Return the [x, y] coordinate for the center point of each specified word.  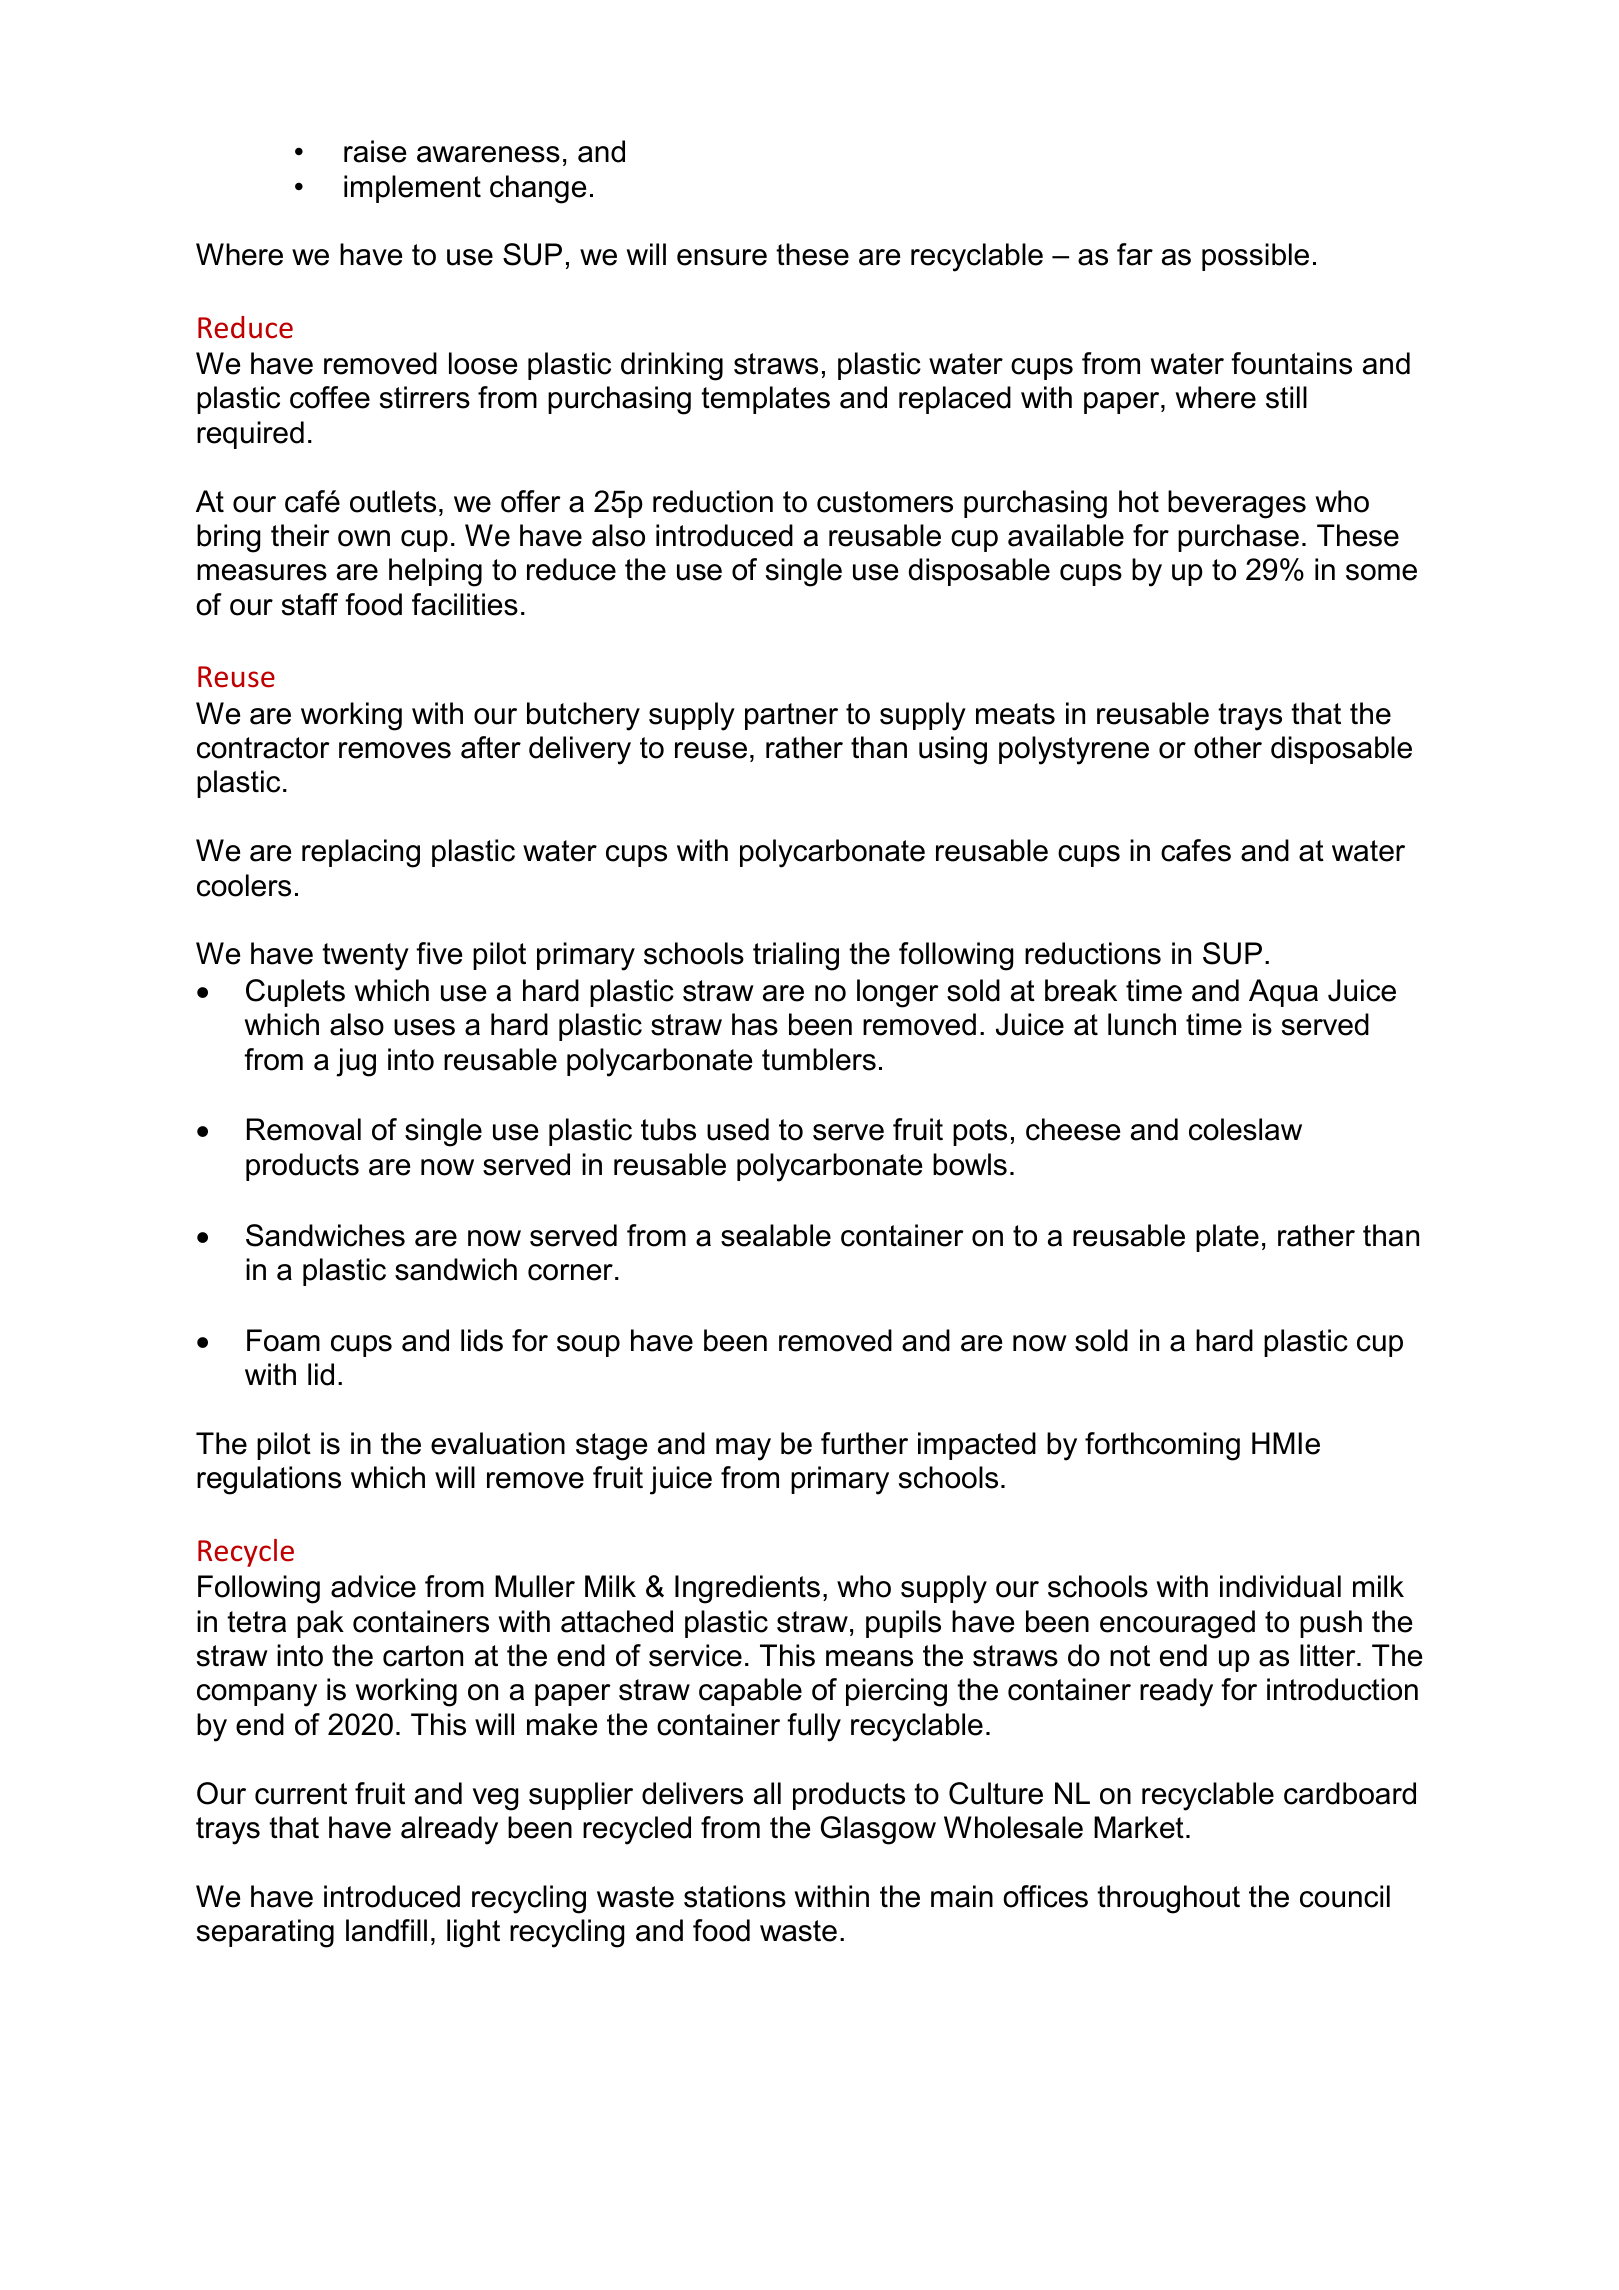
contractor [263, 748]
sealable [776, 1235]
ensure [722, 257]
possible [1255, 257]
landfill [386, 1930]
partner [791, 716]
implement [412, 189]
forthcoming [1162, 1446]
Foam [283, 1340]
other [1228, 747]
